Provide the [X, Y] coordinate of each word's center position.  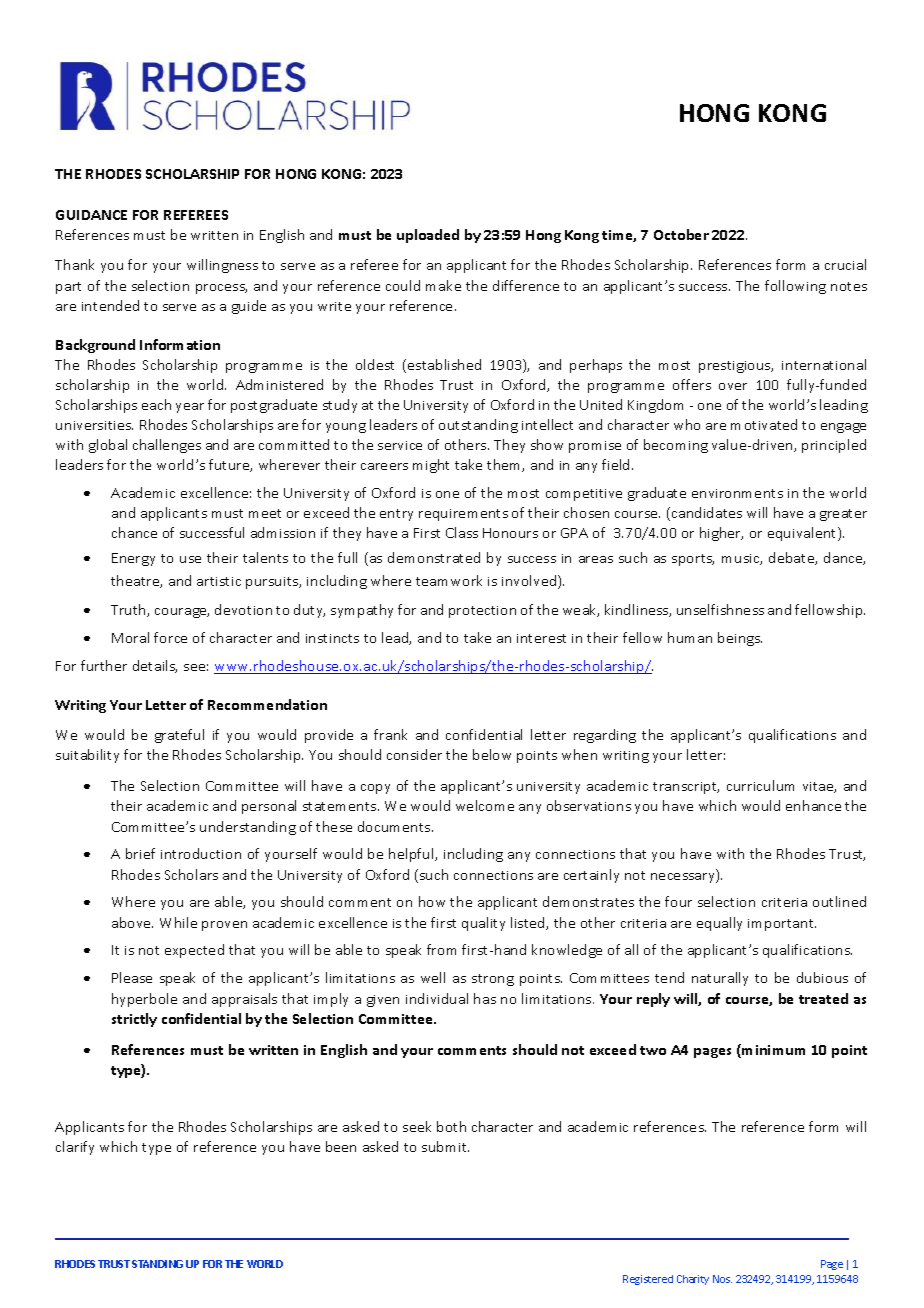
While [178, 922]
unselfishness [720, 609]
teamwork [449, 580]
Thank [74, 264]
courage [182, 613]
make [443, 285]
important [782, 925]
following [795, 287]
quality [483, 924]
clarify [75, 1148]
